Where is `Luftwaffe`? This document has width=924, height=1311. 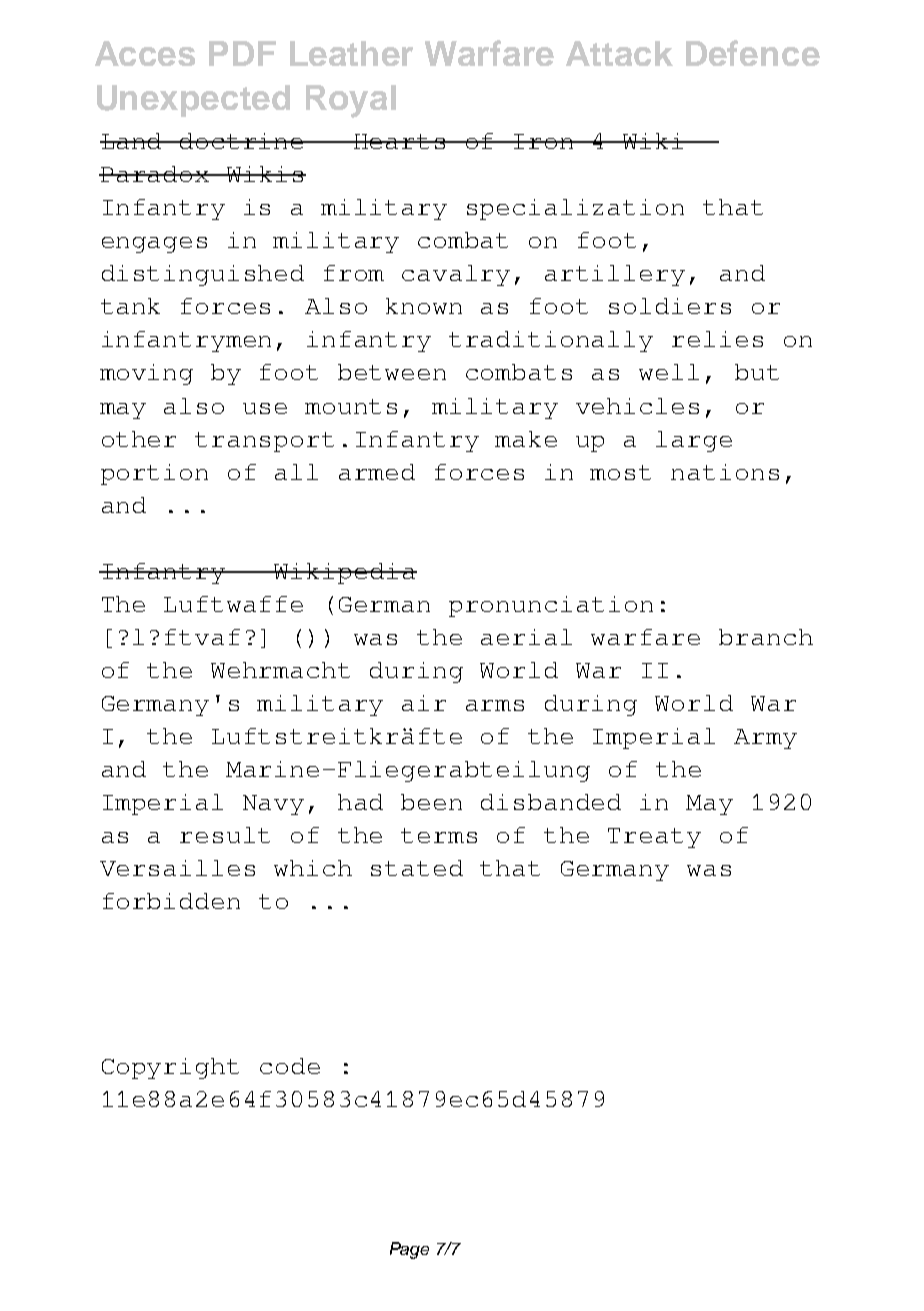
Luftwaffe is located at coordinates (233, 604).
